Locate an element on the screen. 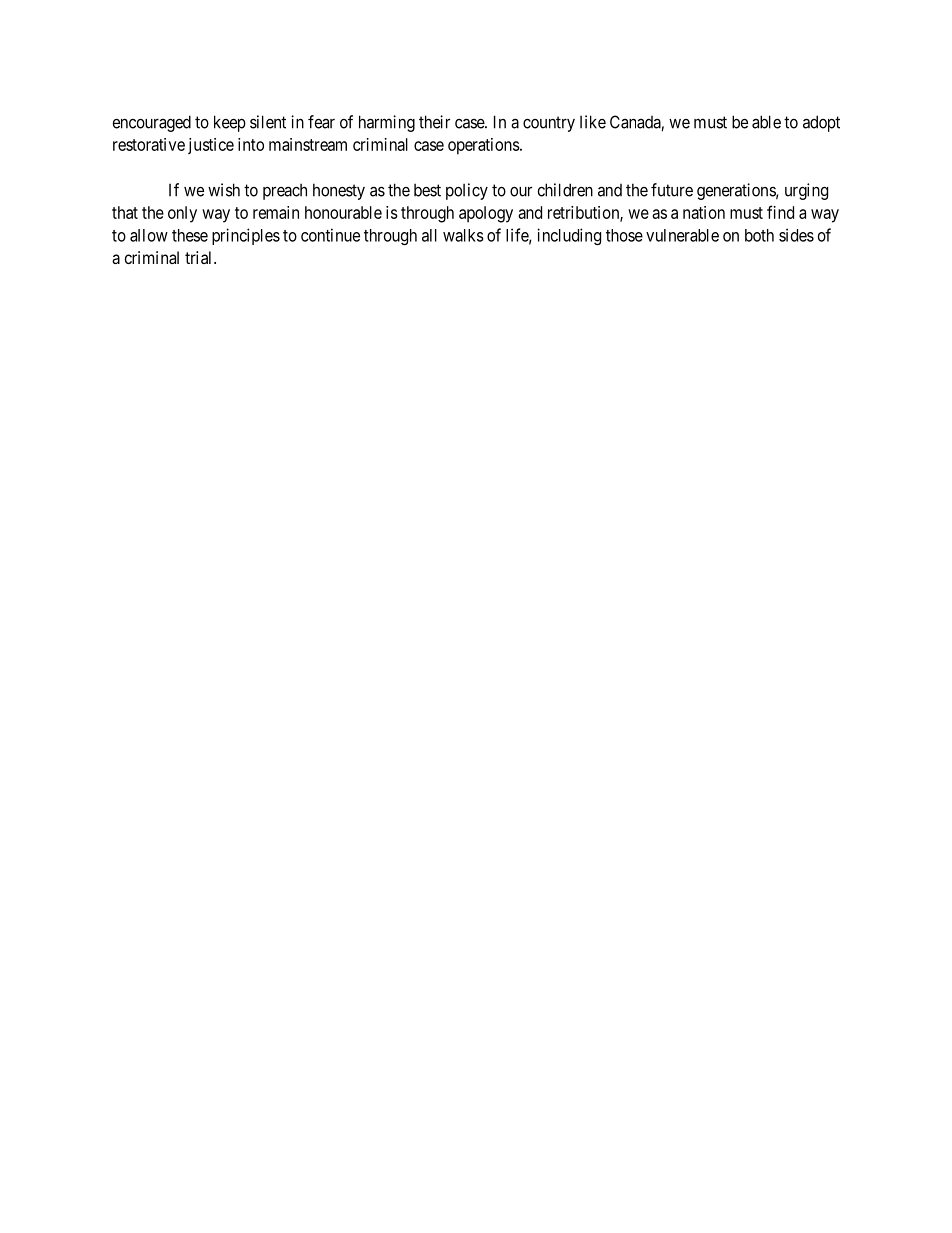 Image resolution: width=952 pixels, height=1233 pixels. trial is located at coordinates (200, 257).
